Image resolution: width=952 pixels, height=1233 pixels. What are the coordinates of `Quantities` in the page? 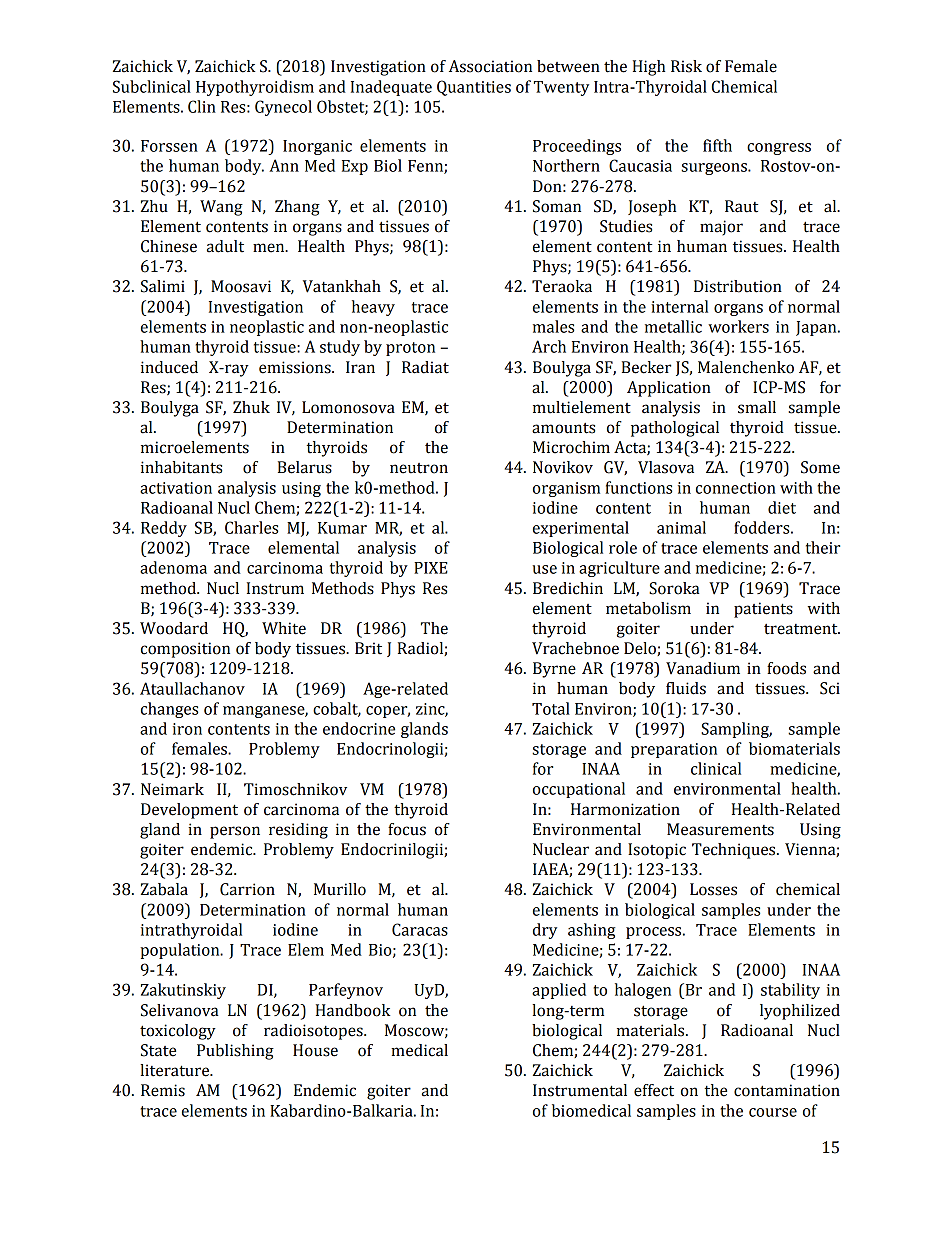 It's located at (474, 88).
